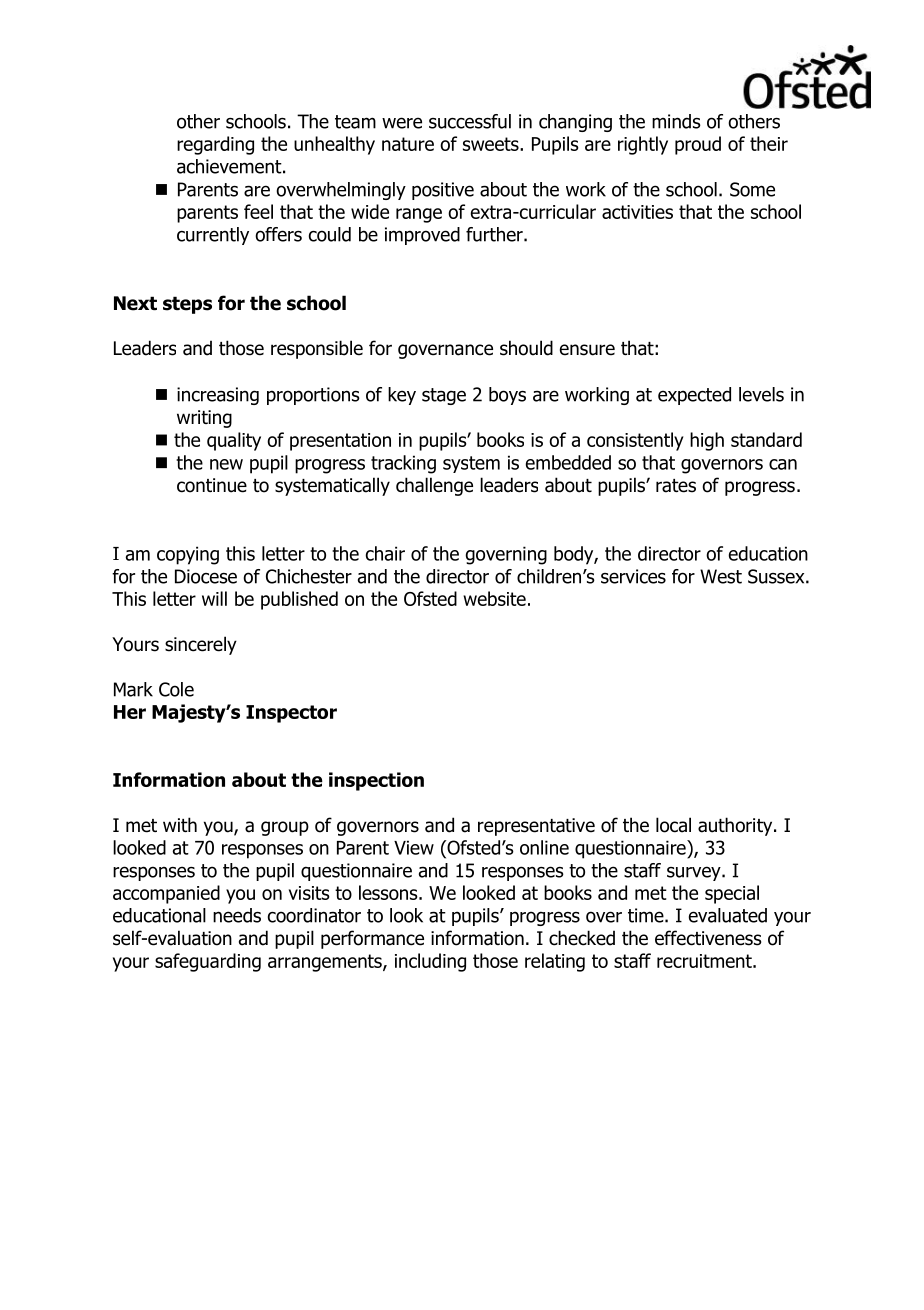 The height and width of the screenshot is (1310, 924). Describe the element at coordinates (721, 576) in the screenshot. I see `West` at that location.
